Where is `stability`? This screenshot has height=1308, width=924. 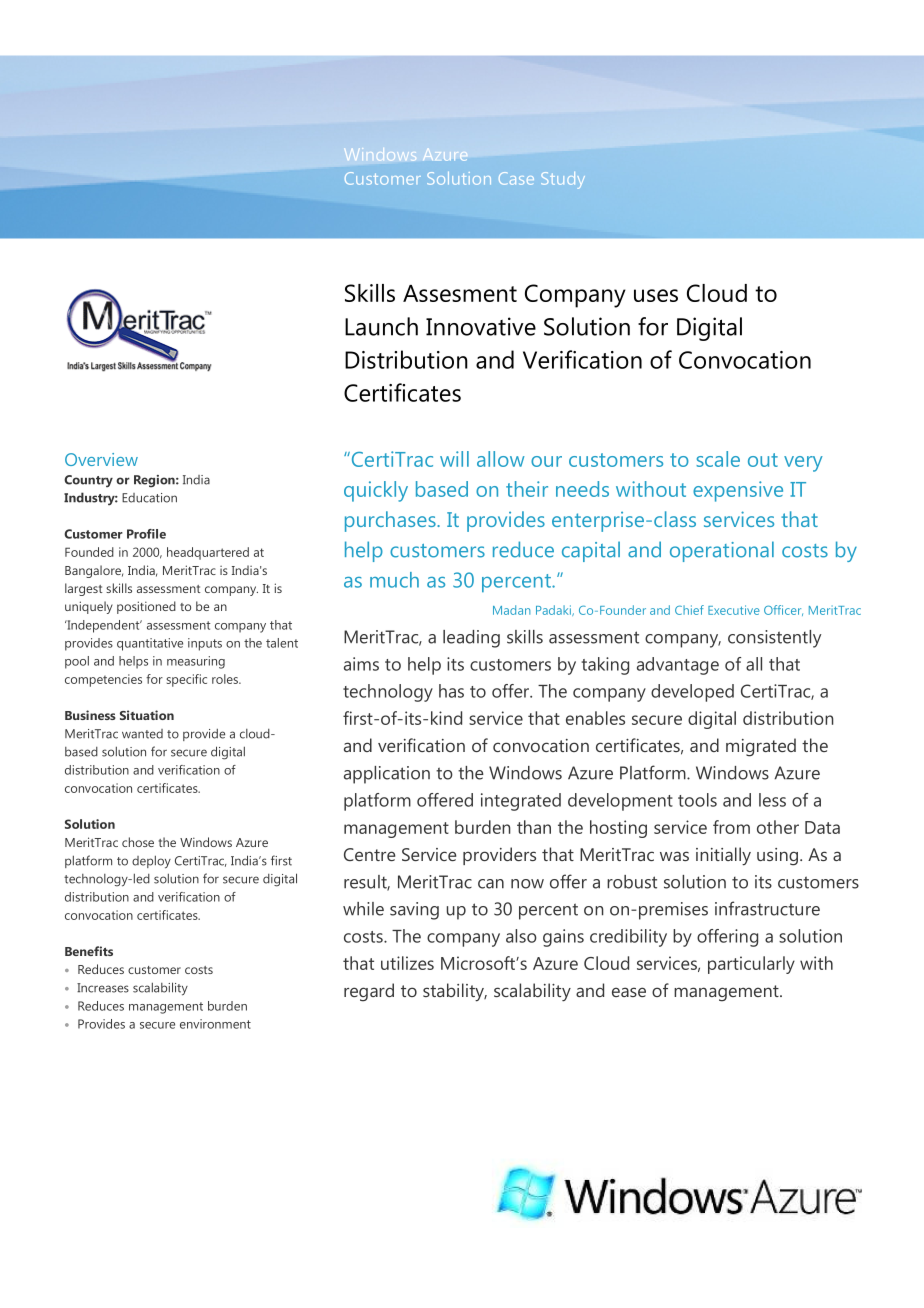
stability is located at coordinates (455, 992).
